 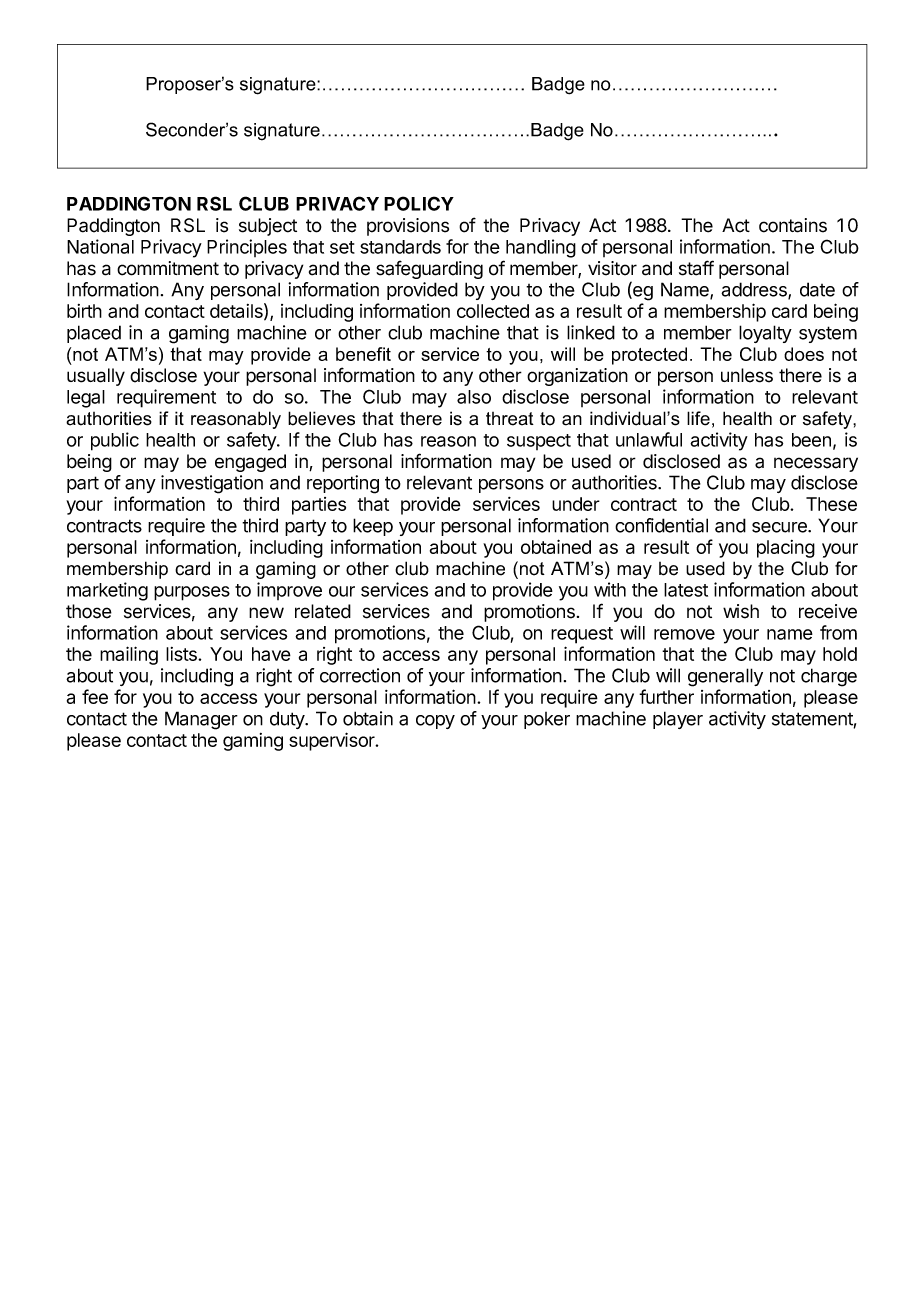 I want to click on placing, so click(x=786, y=549).
